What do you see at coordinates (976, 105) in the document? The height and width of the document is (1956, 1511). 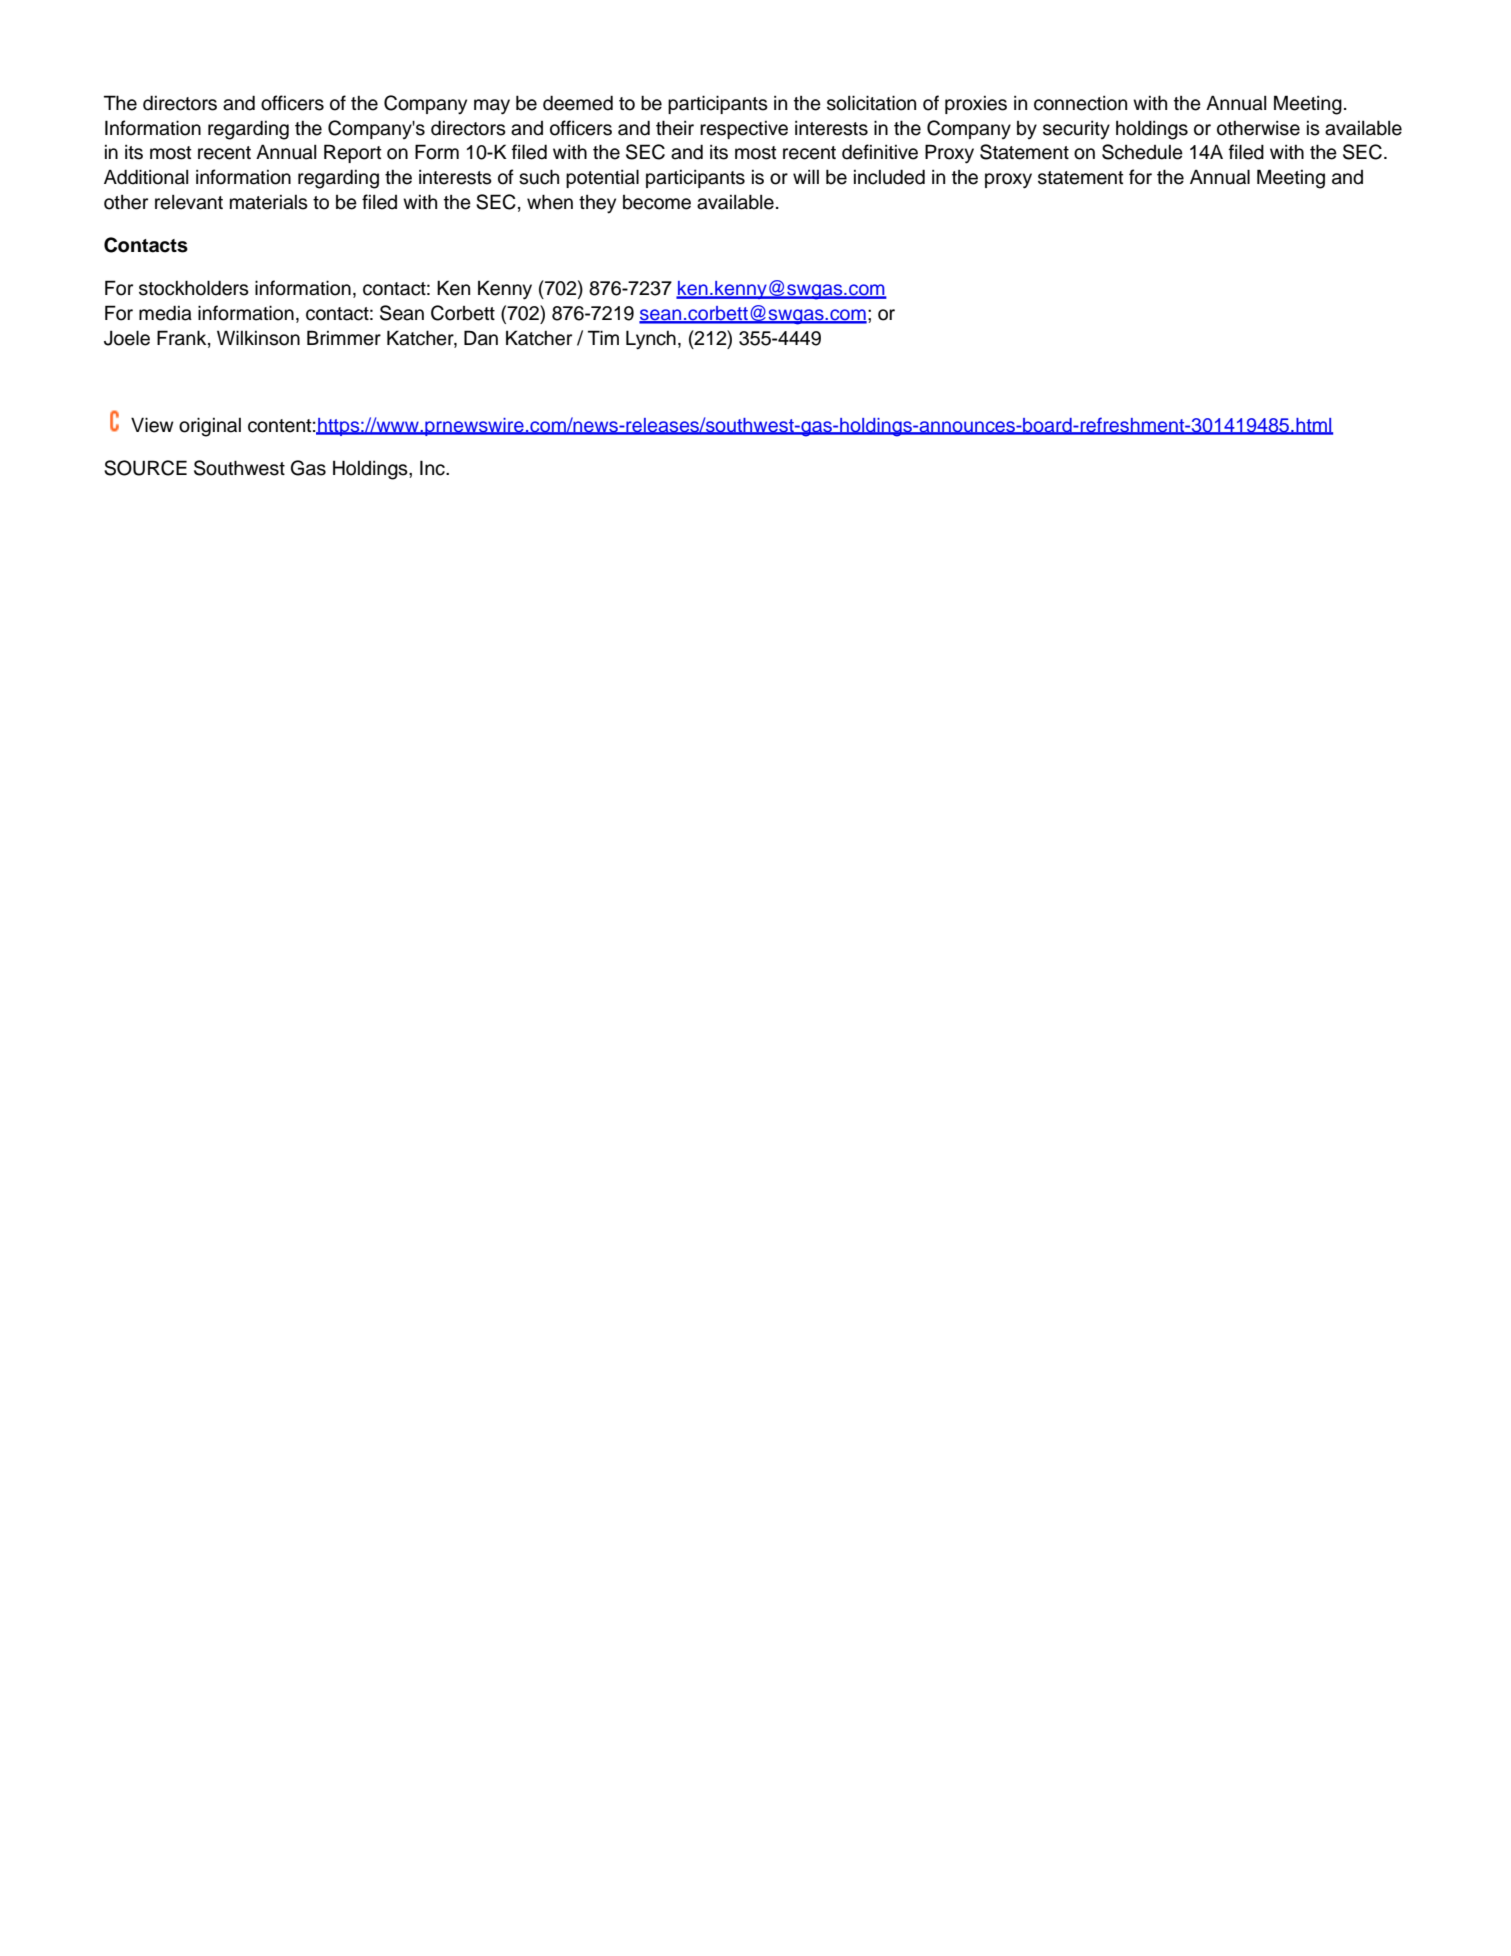 I see `proxies` at bounding box center [976, 105].
